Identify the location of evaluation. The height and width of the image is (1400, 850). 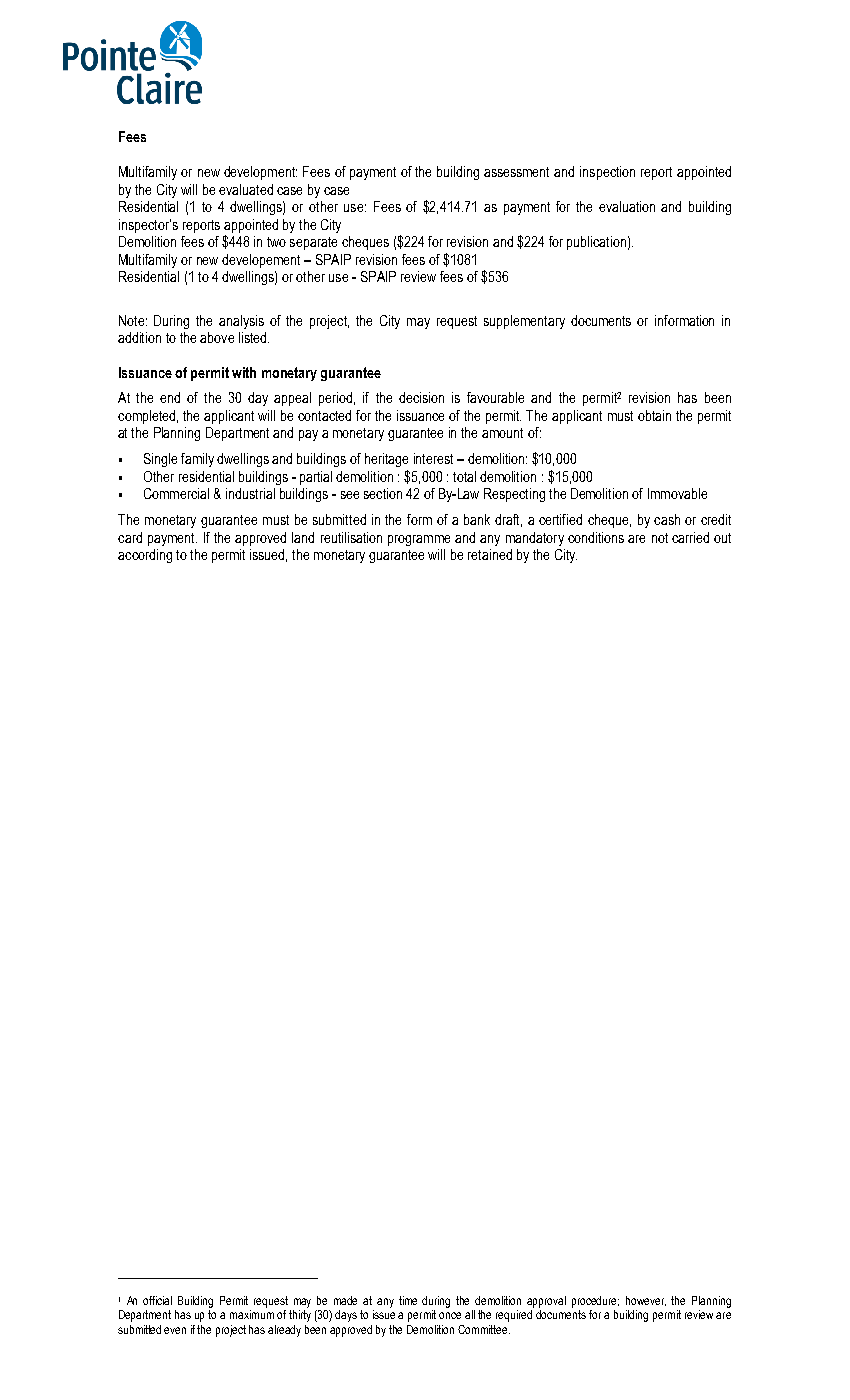
(627, 206).
